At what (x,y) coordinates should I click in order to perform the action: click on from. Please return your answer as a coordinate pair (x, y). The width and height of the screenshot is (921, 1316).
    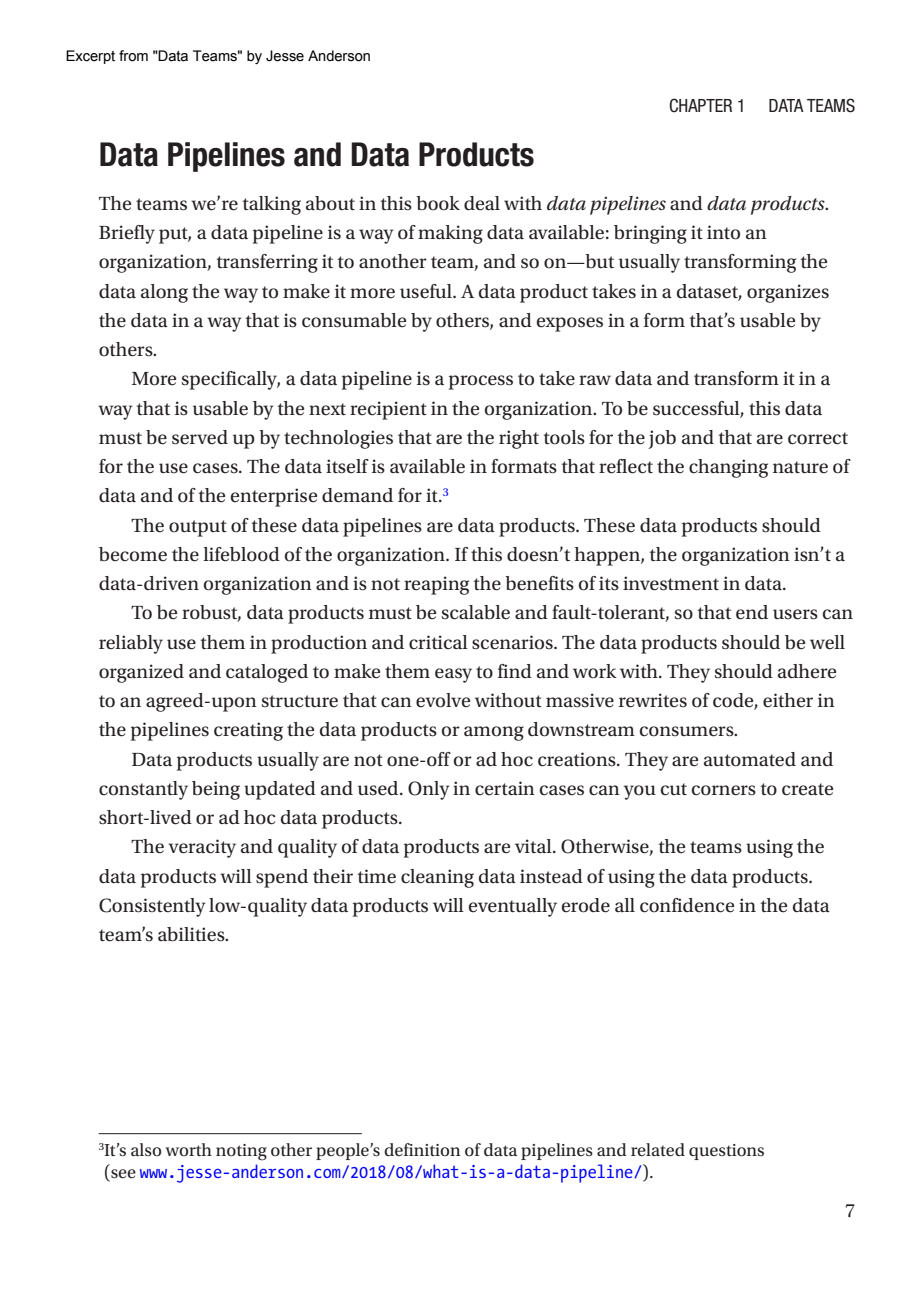
    Looking at the image, I should click on (133, 56).
